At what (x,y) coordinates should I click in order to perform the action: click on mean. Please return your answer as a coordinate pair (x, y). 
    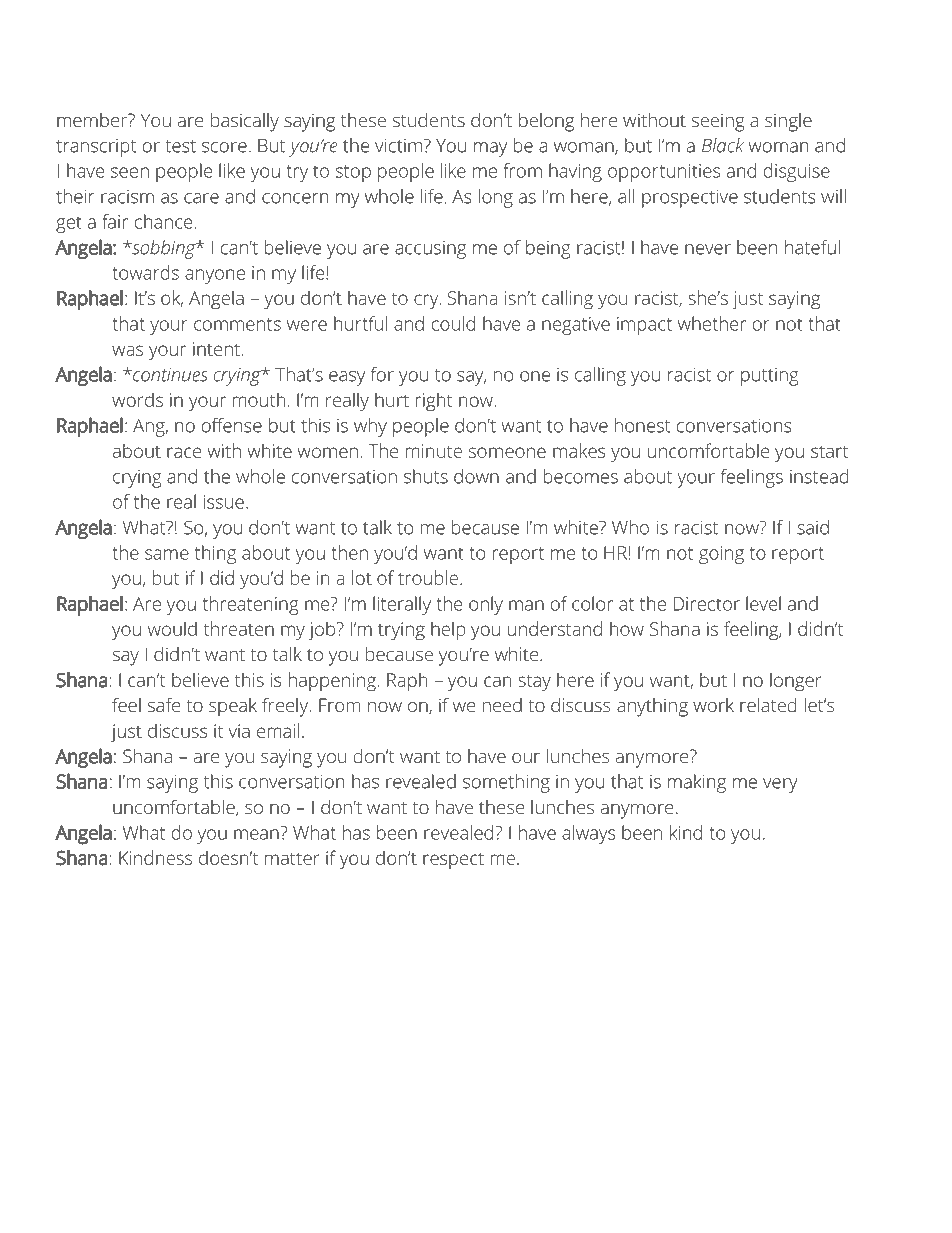
    Looking at the image, I should click on (256, 834).
